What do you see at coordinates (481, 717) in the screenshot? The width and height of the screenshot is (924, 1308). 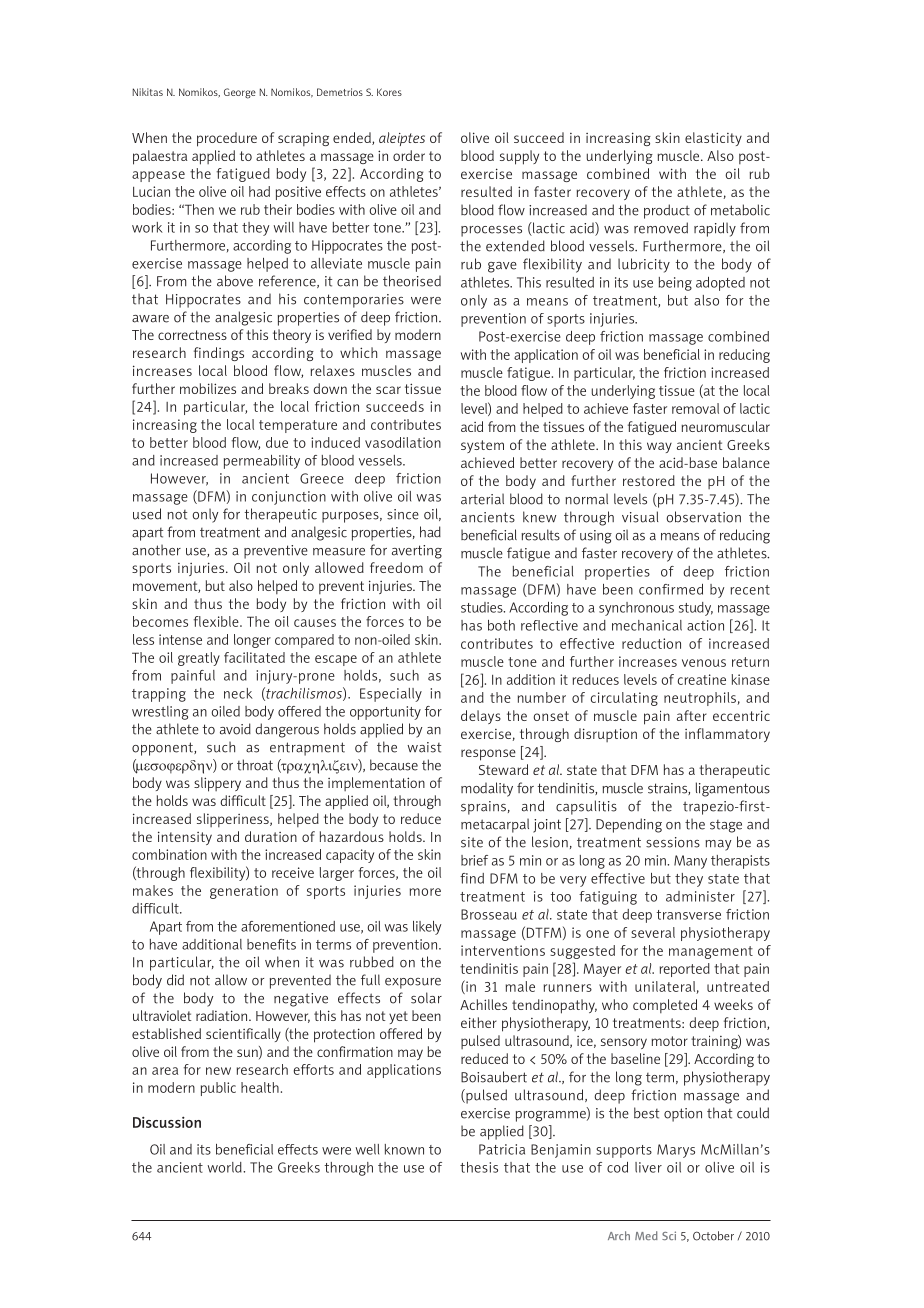 I see `delays` at bounding box center [481, 717].
